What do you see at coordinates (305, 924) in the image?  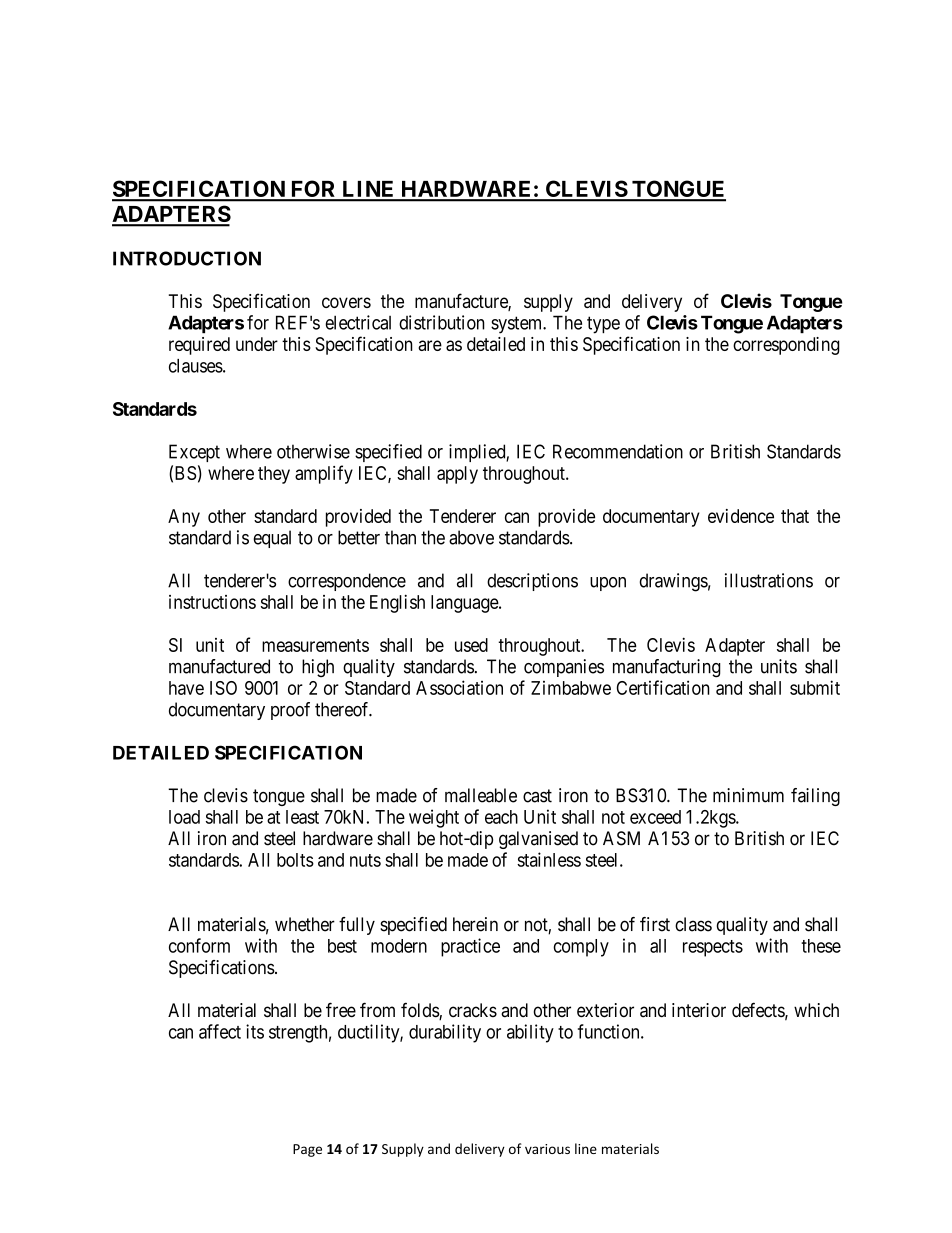 I see `whether` at bounding box center [305, 924].
